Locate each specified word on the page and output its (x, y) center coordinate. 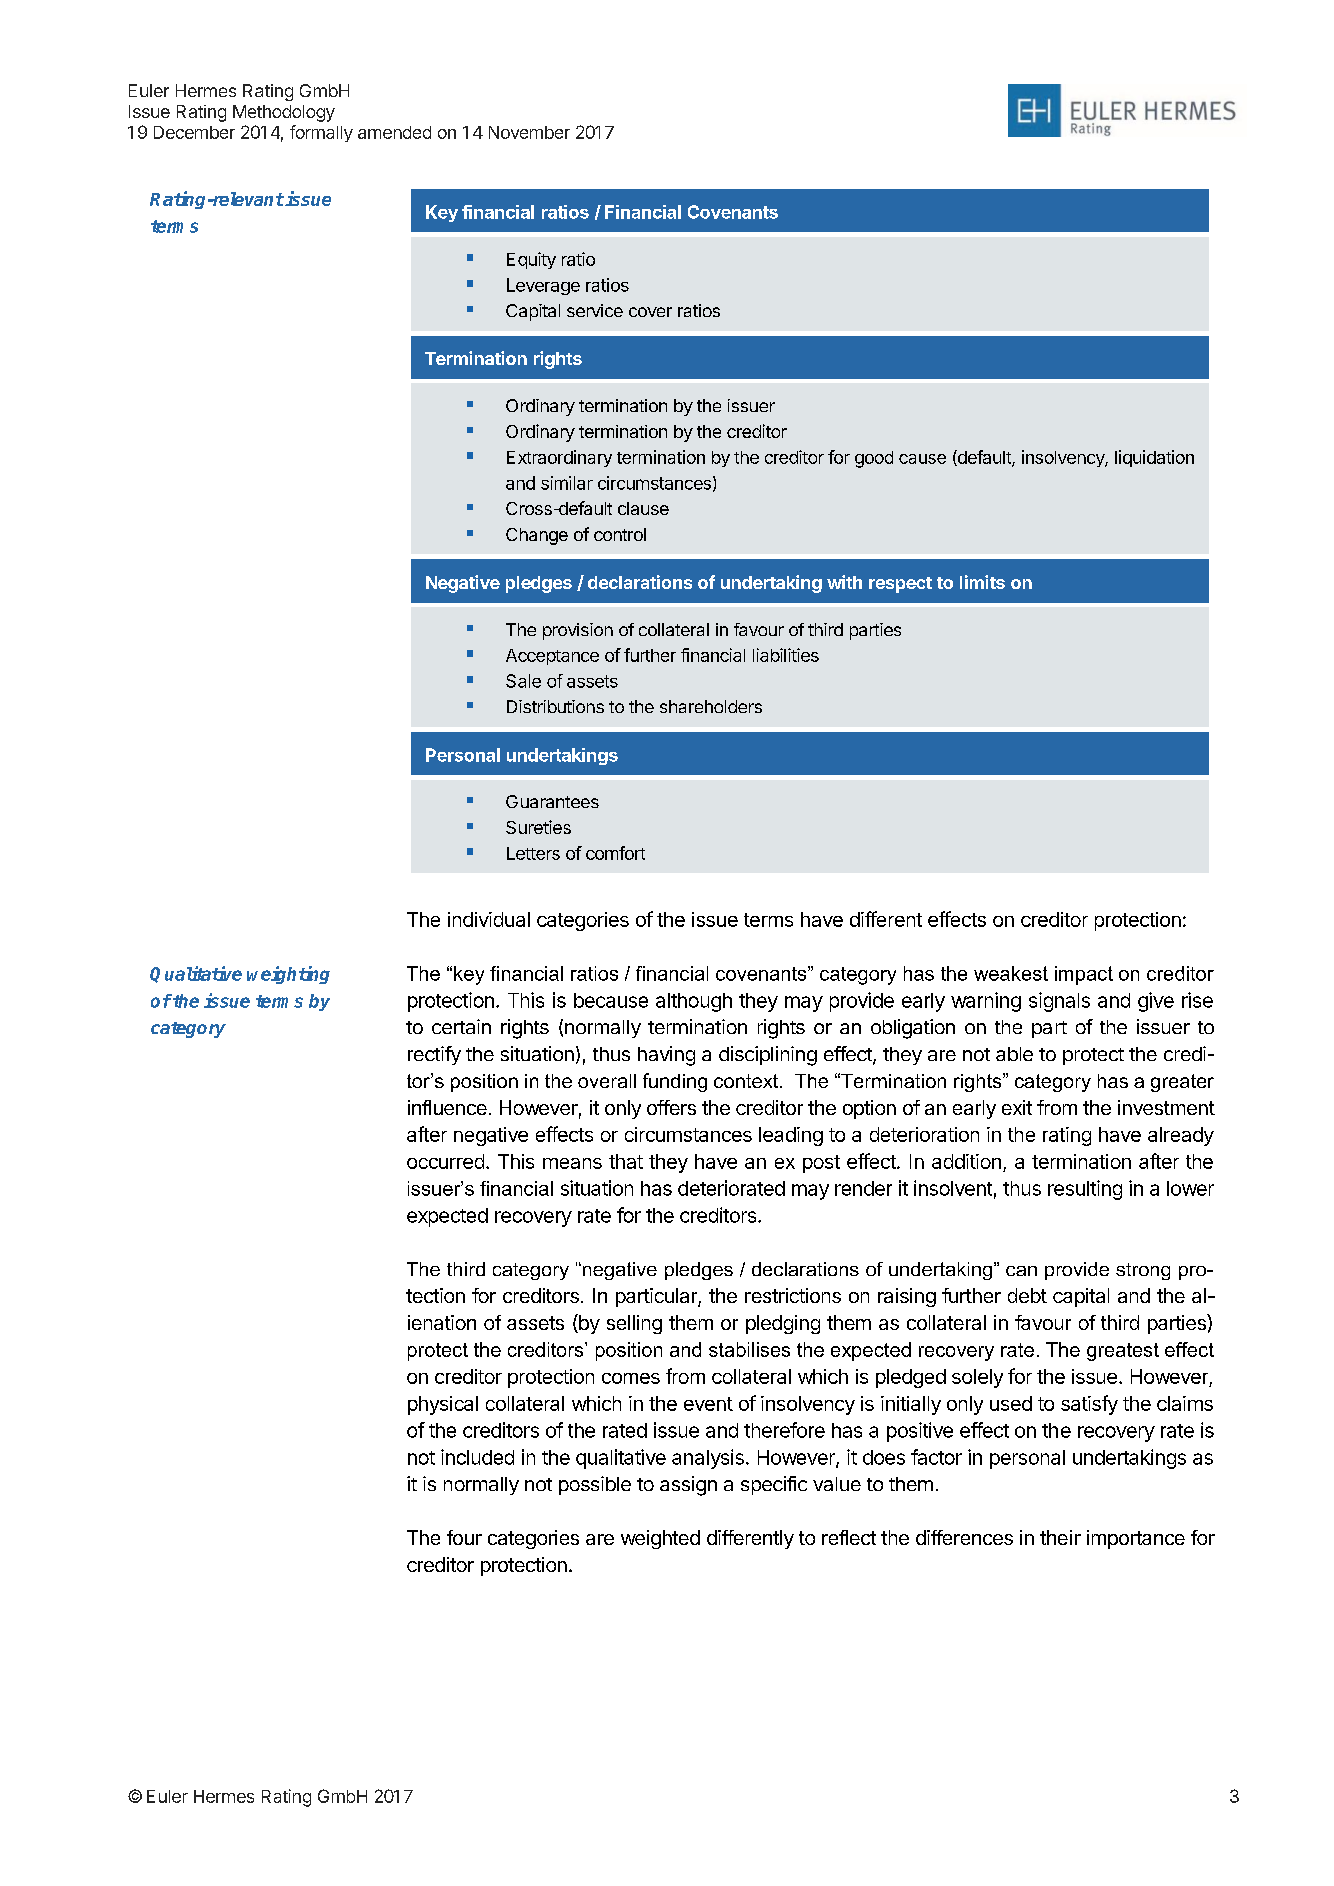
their (1060, 1537)
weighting (288, 975)
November (529, 132)
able (1014, 1054)
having (666, 1056)
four (464, 1537)
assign (688, 1486)
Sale (523, 681)
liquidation (1154, 458)
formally (321, 133)
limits (982, 582)
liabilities (786, 655)
